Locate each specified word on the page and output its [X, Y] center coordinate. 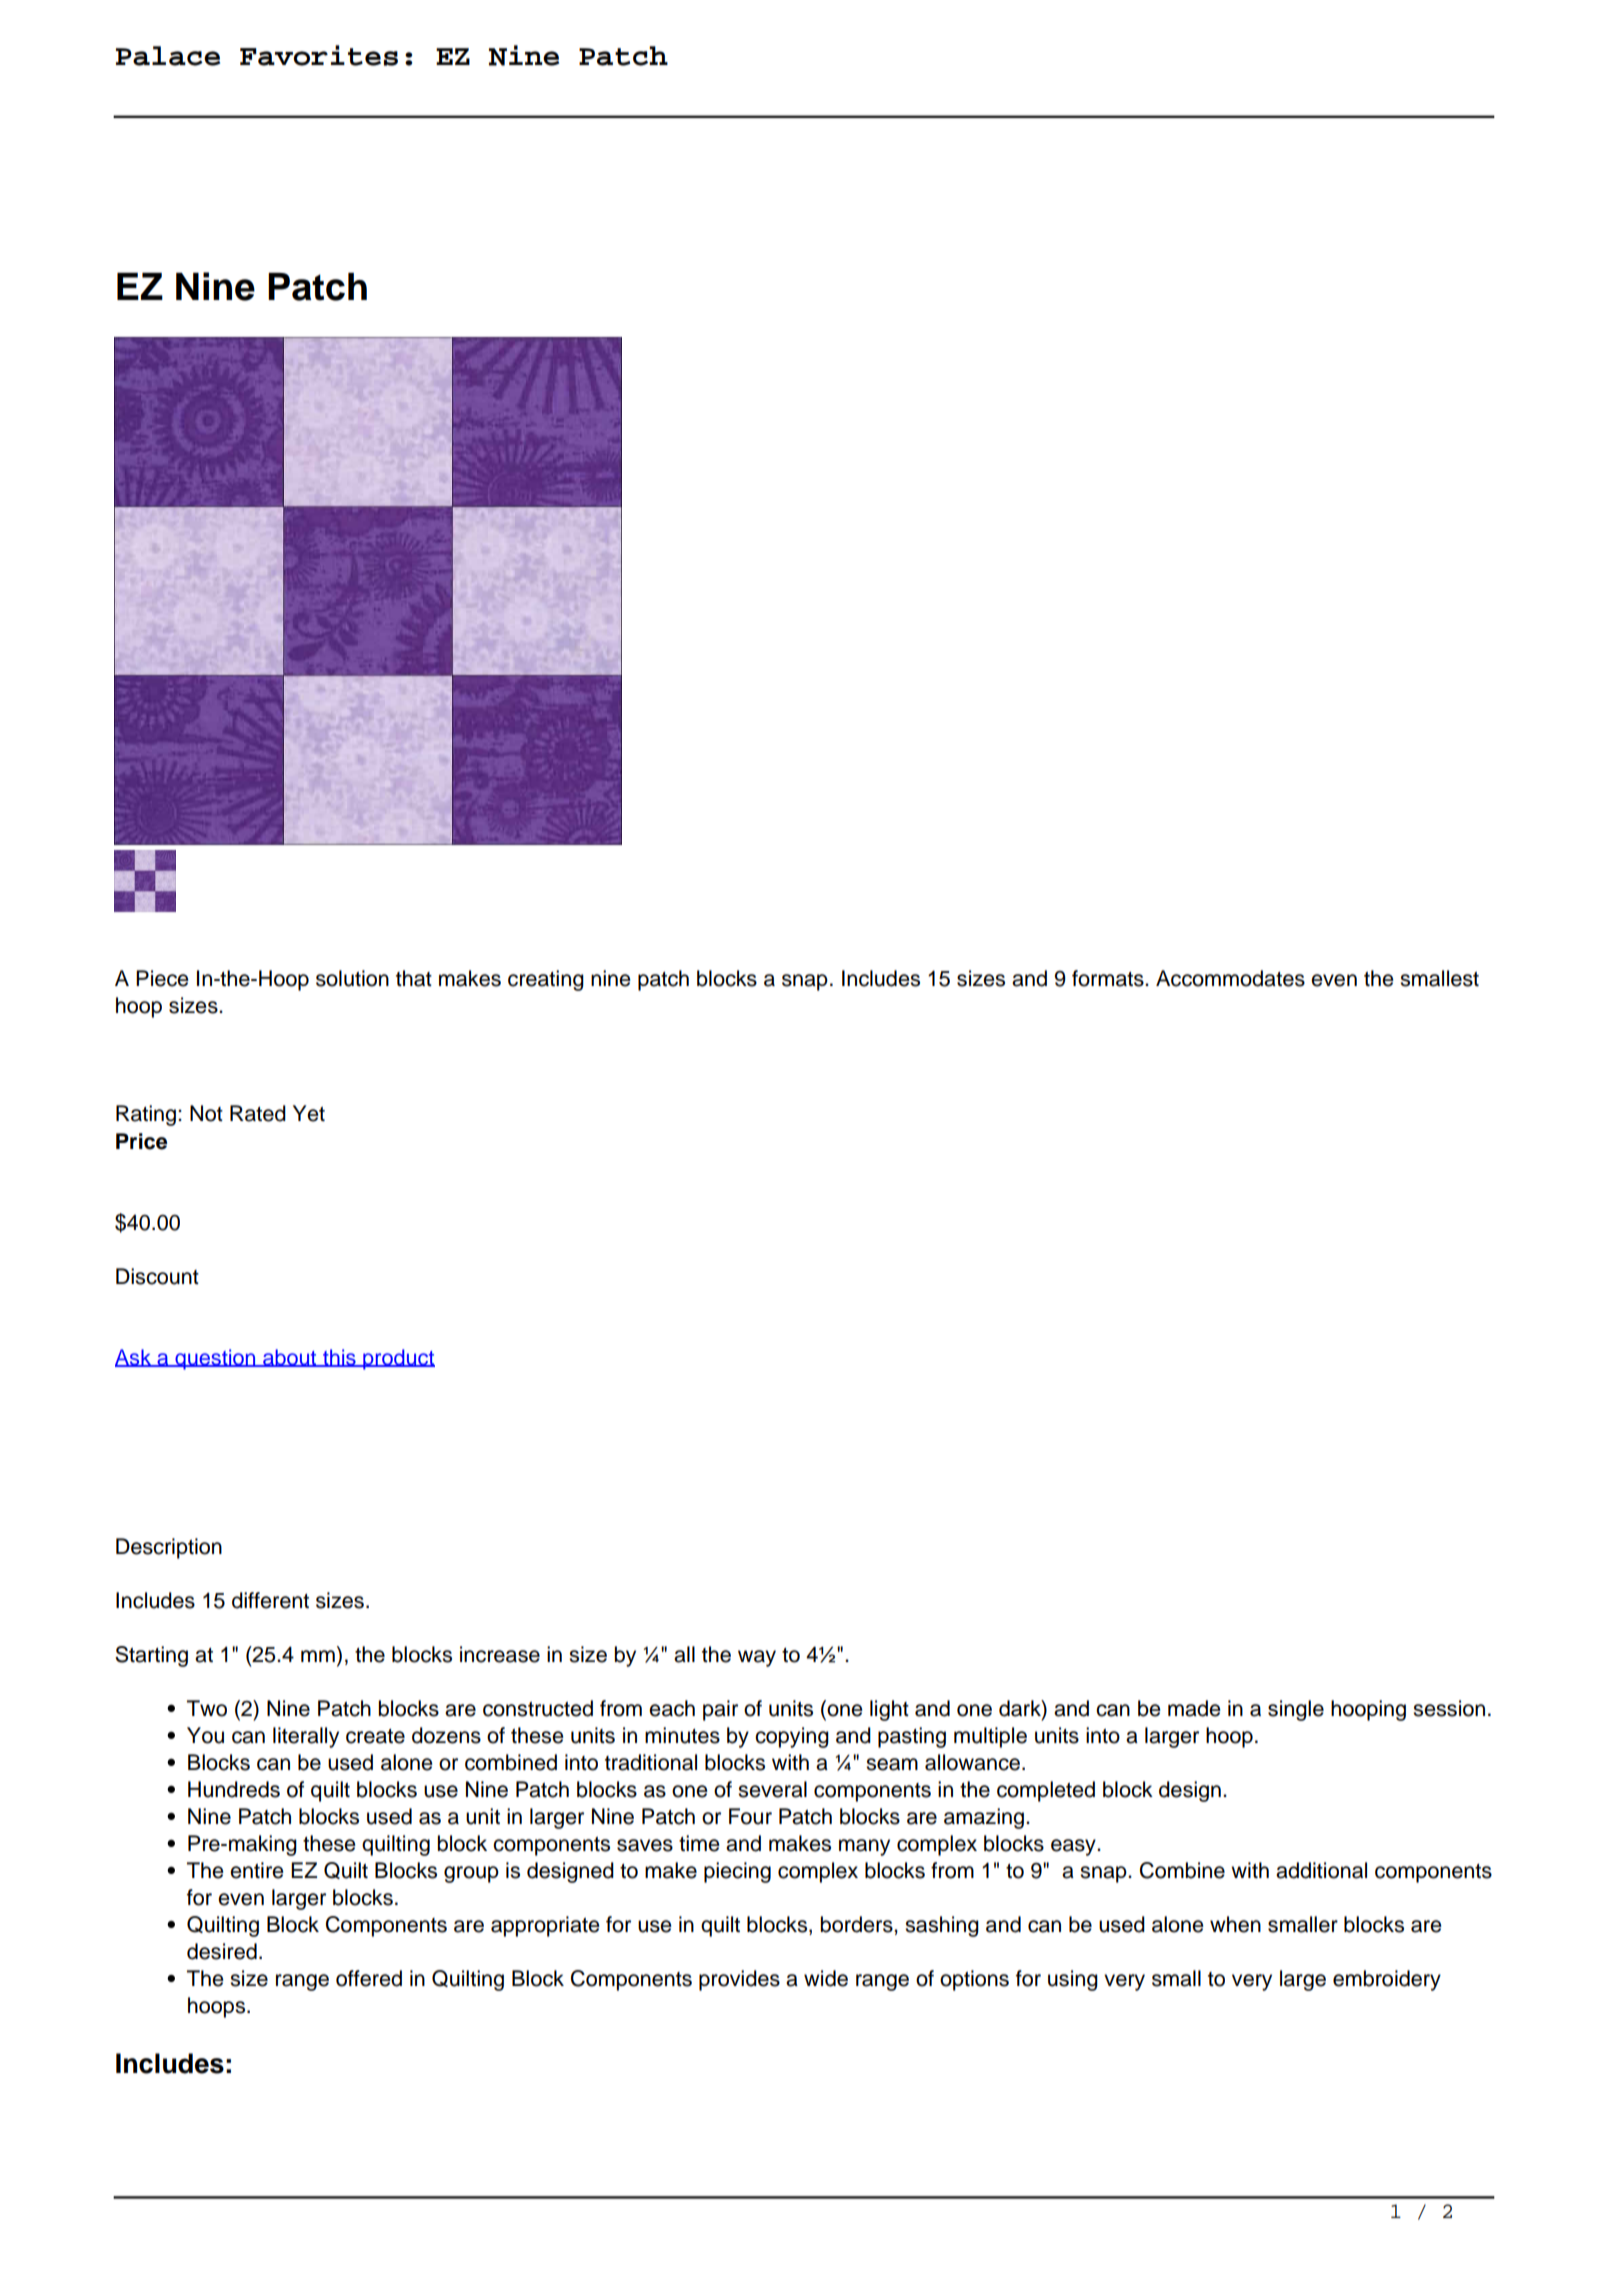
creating [546, 980]
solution [352, 978]
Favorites [319, 55]
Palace [168, 56]
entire [257, 1870]
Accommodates [1230, 978]
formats [1109, 978]
